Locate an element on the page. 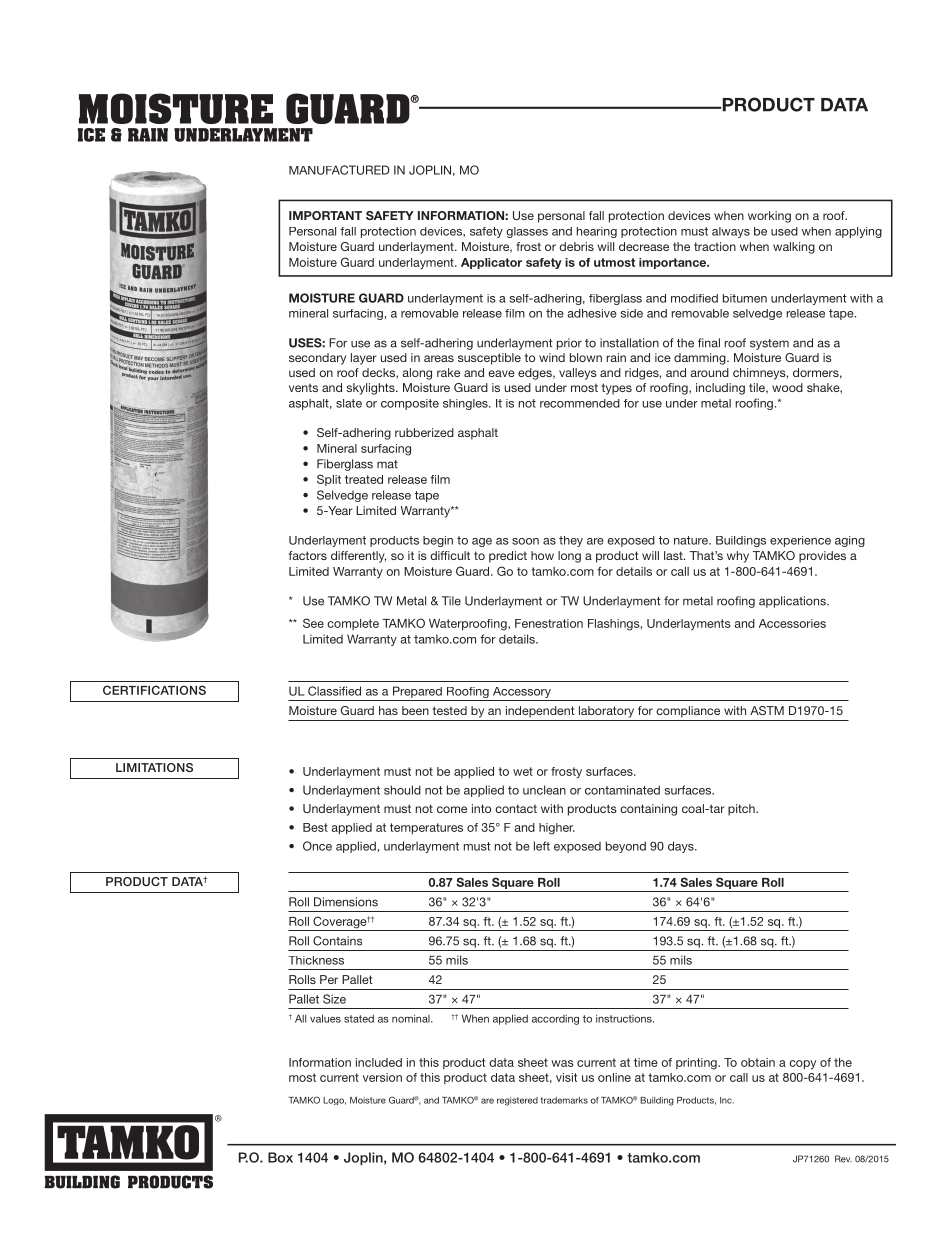 Image resolution: width=952 pixels, height=1233 pixels. Box is located at coordinates (280, 1157).
